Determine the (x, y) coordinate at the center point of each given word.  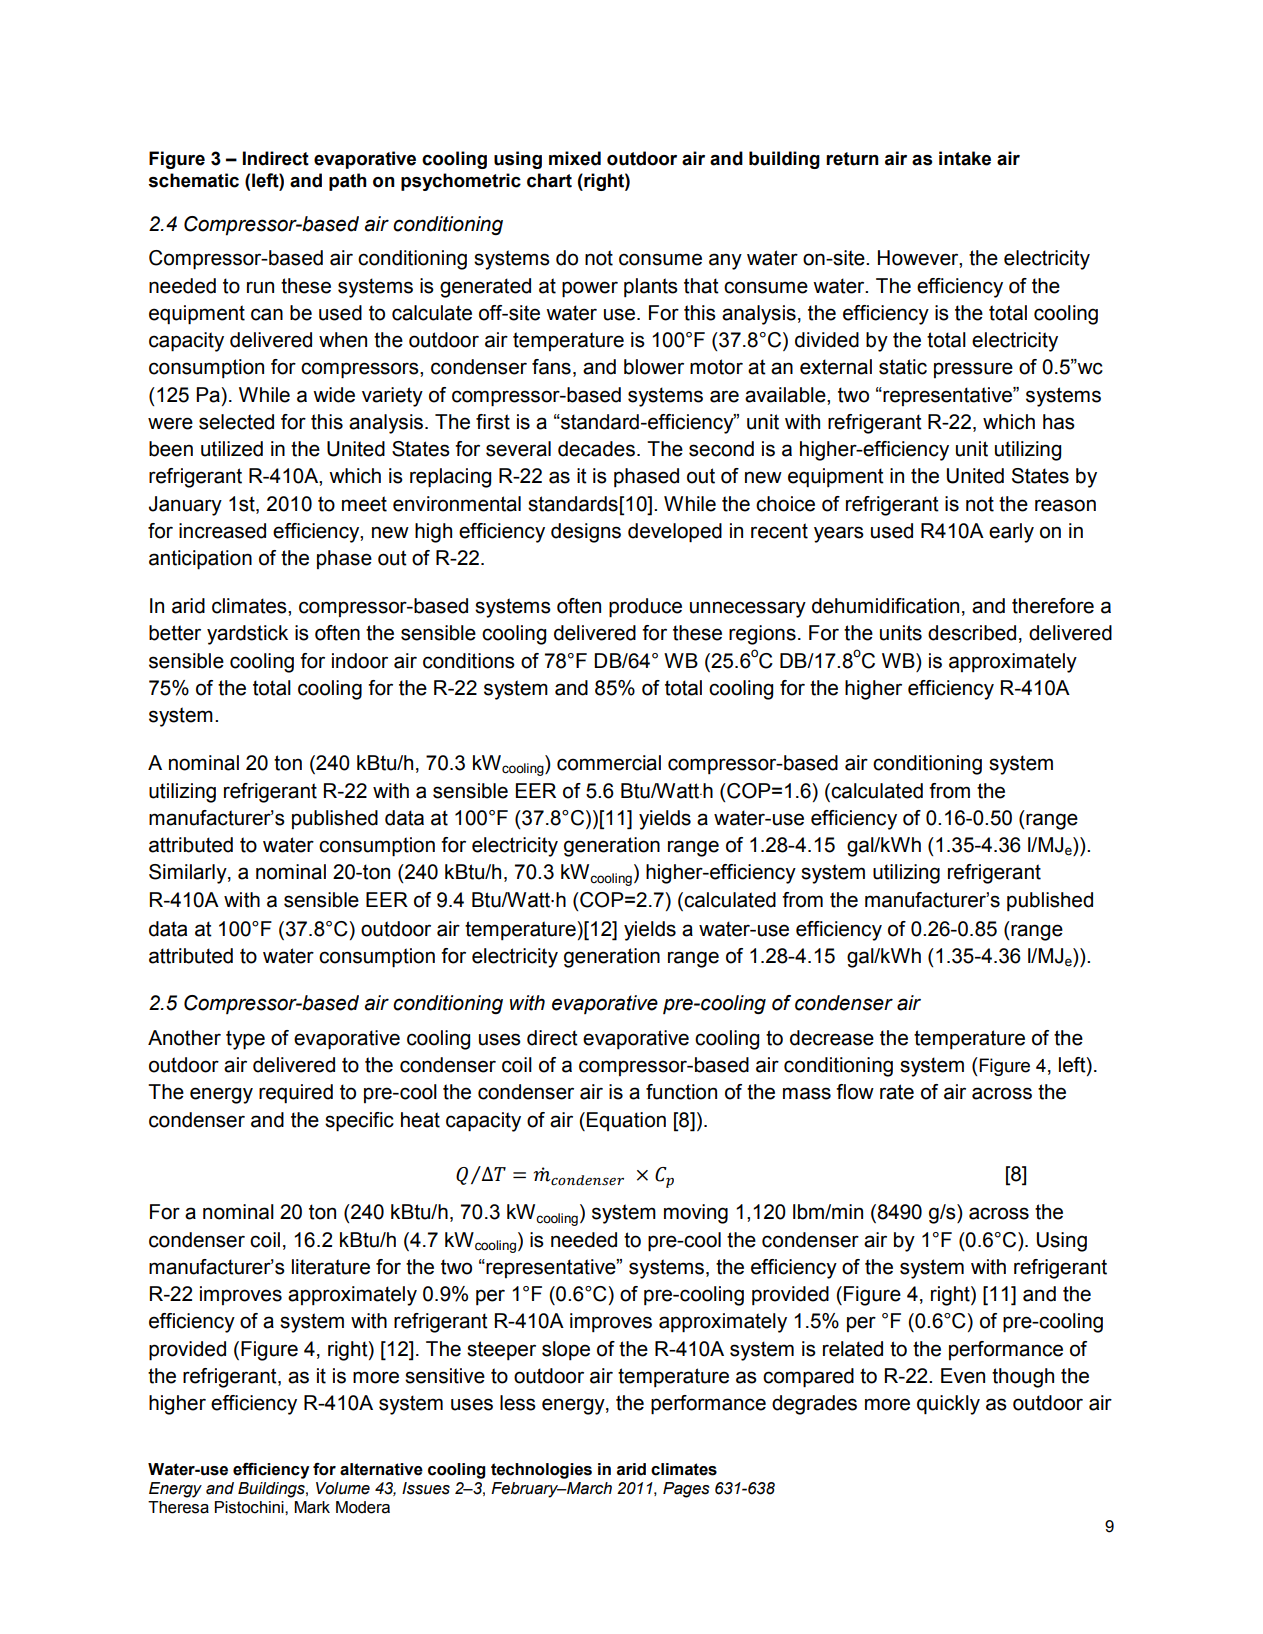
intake (965, 158)
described (972, 633)
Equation (626, 1121)
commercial (609, 763)
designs (586, 533)
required (296, 1094)
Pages (686, 1490)
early (1011, 533)
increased (222, 531)
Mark (312, 1507)
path (348, 182)
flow (855, 1092)
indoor (360, 661)
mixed (575, 158)
